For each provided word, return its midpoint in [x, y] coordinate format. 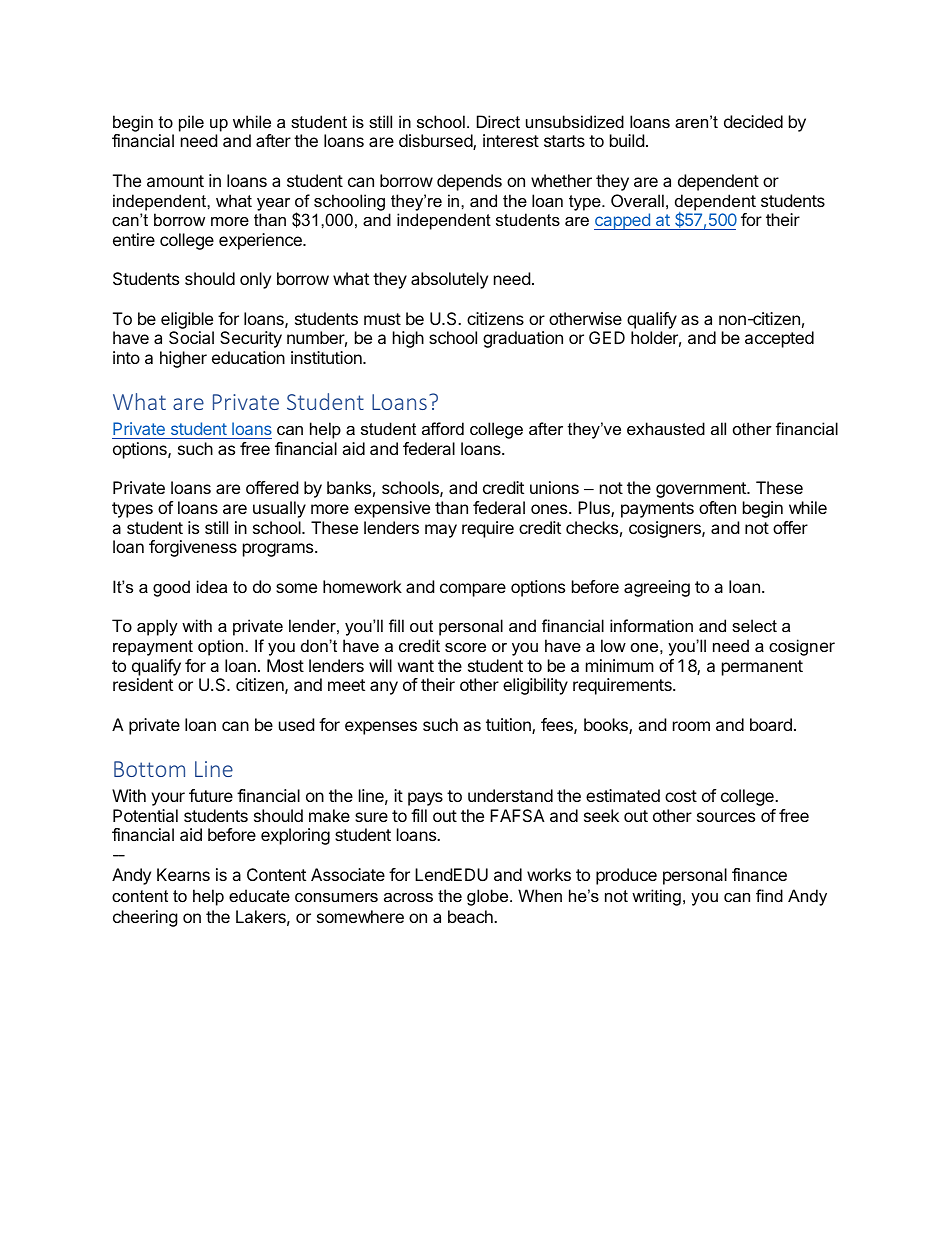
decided [753, 121]
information [651, 625]
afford [443, 428]
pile [191, 123]
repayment [153, 648]
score [465, 647]
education [248, 357]
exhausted [666, 428]
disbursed [436, 142]
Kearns [183, 874]
